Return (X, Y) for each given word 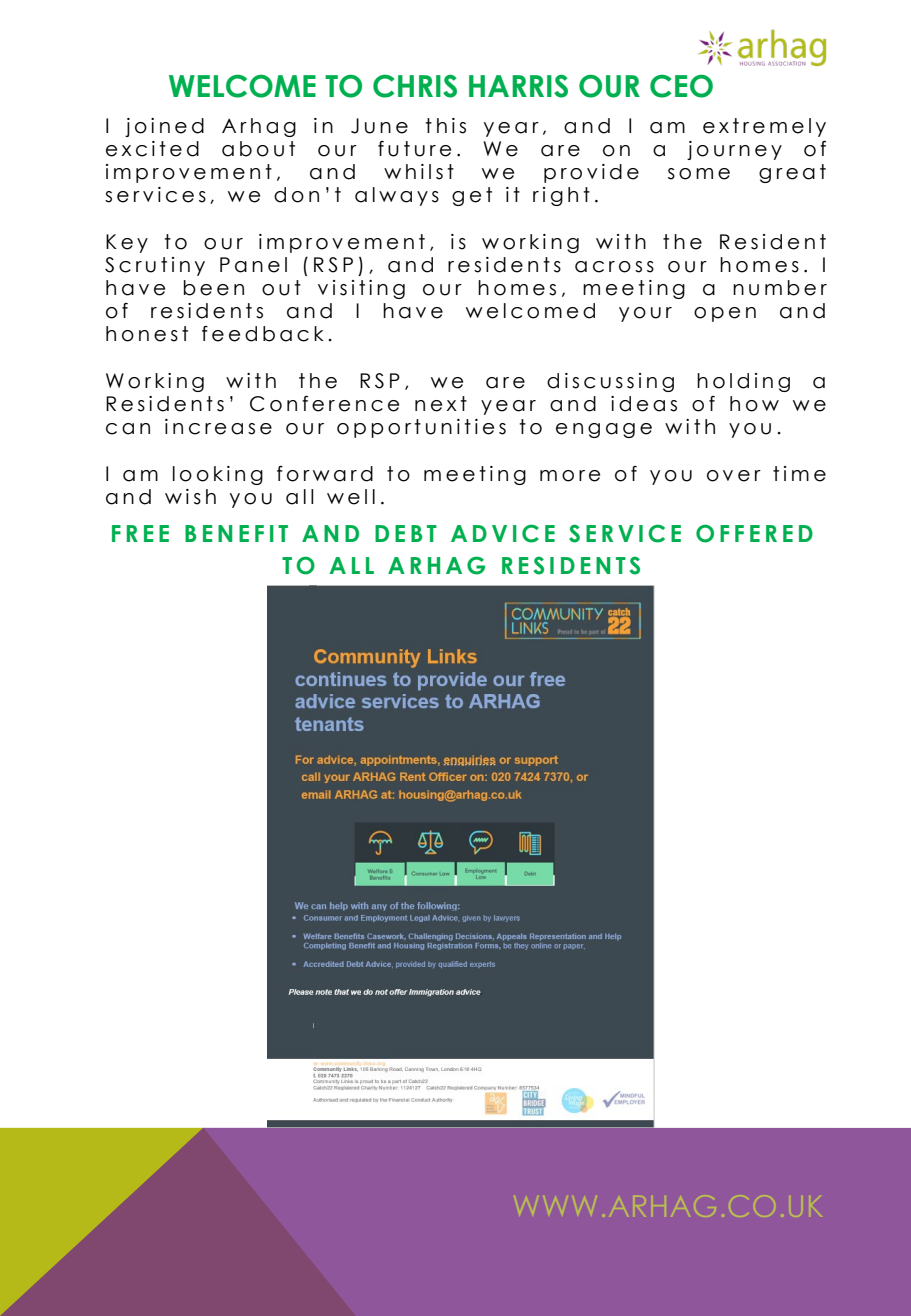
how (754, 404)
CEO (681, 86)
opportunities (421, 428)
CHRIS (415, 86)
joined (164, 127)
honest (147, 334)
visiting (361, 289)
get (472, 196)
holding (743, 382)
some (699, 174)
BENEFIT (236, 533)
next (441, 404)
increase (218, 427)
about (258, 149)
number (780, 288)
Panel (253, 265)
